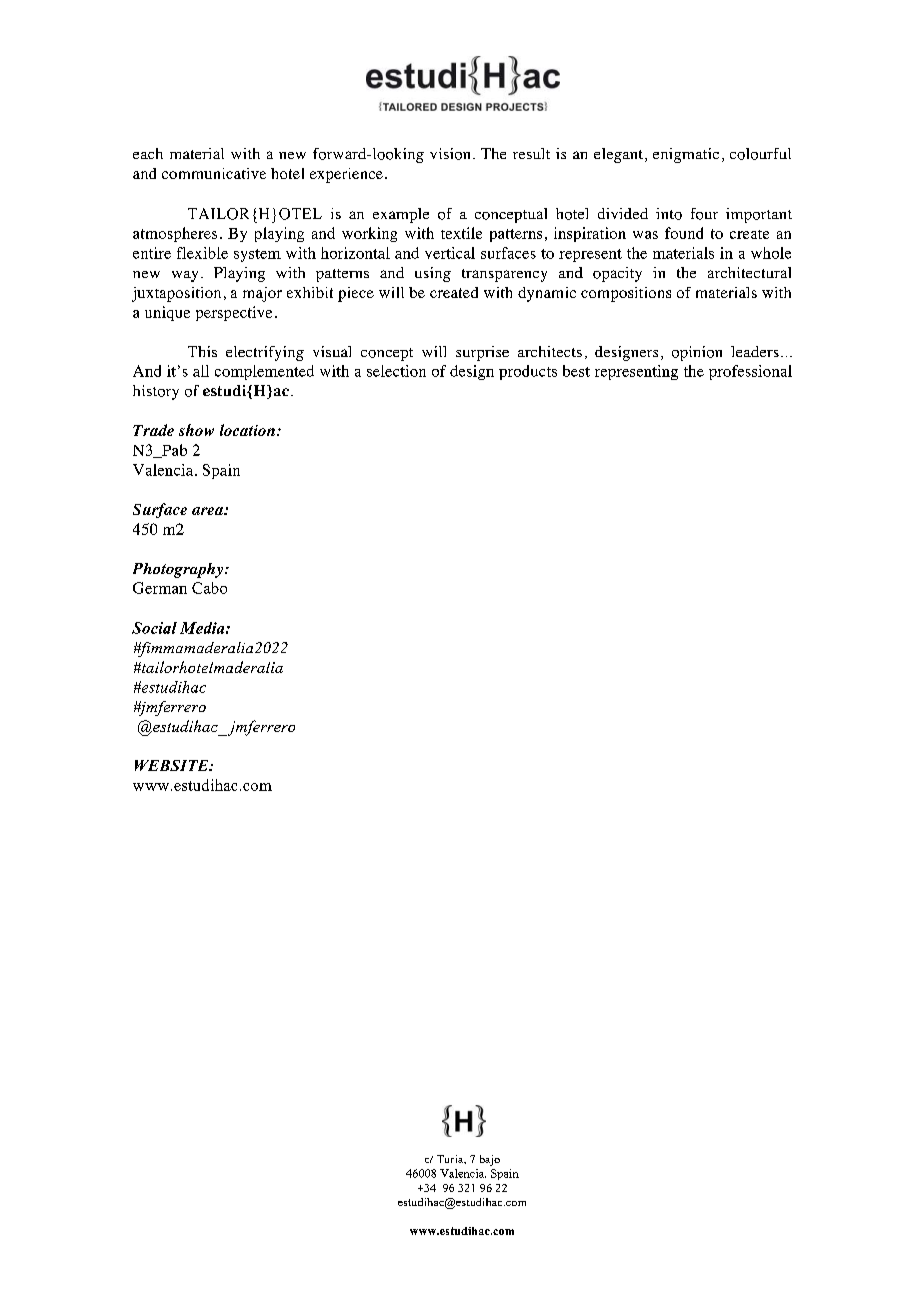 This screenshot has height=1308, width=924. What do you see at coordinates (179, 570) in the screenshot?
I see `Photography` at bounding box center [179, 570].
